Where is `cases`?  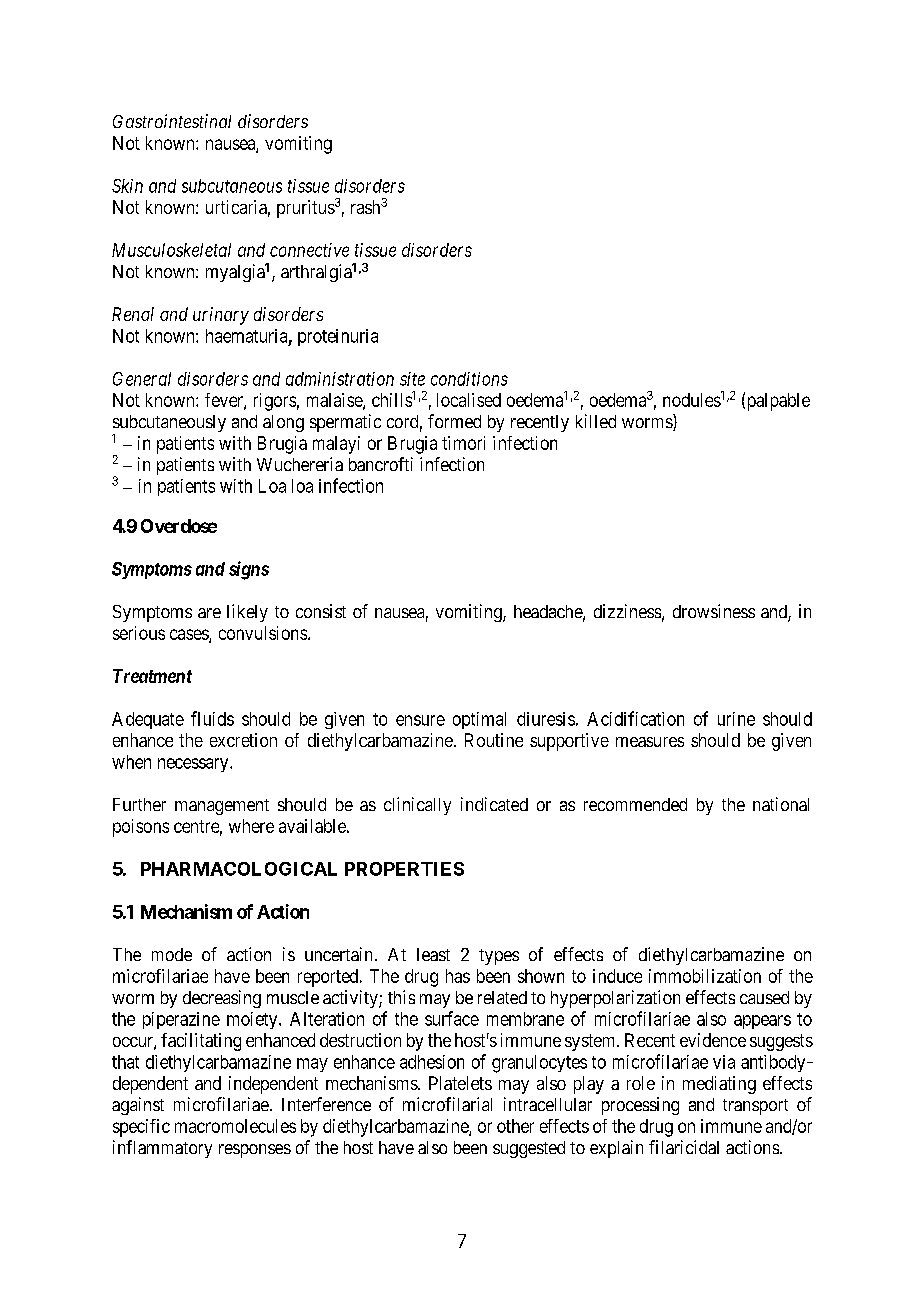 cases is located at coordinates (190, 635).
